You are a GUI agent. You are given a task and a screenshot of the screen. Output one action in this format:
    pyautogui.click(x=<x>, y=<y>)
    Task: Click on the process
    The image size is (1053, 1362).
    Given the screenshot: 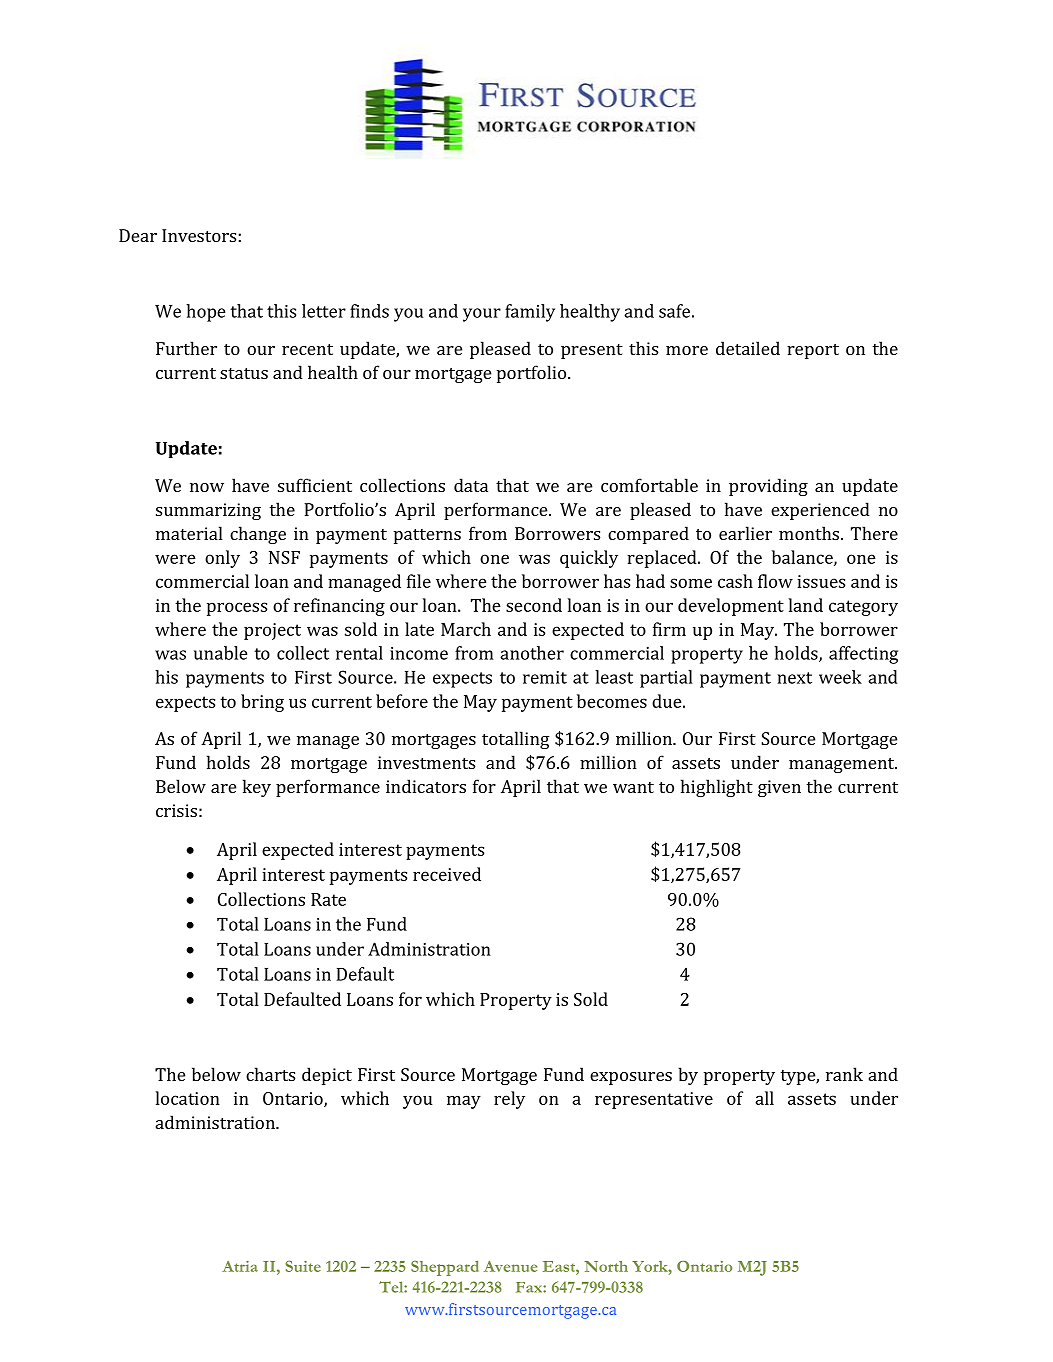 What is the action you would take?
    pyautogui.click(x=237, y=609)
